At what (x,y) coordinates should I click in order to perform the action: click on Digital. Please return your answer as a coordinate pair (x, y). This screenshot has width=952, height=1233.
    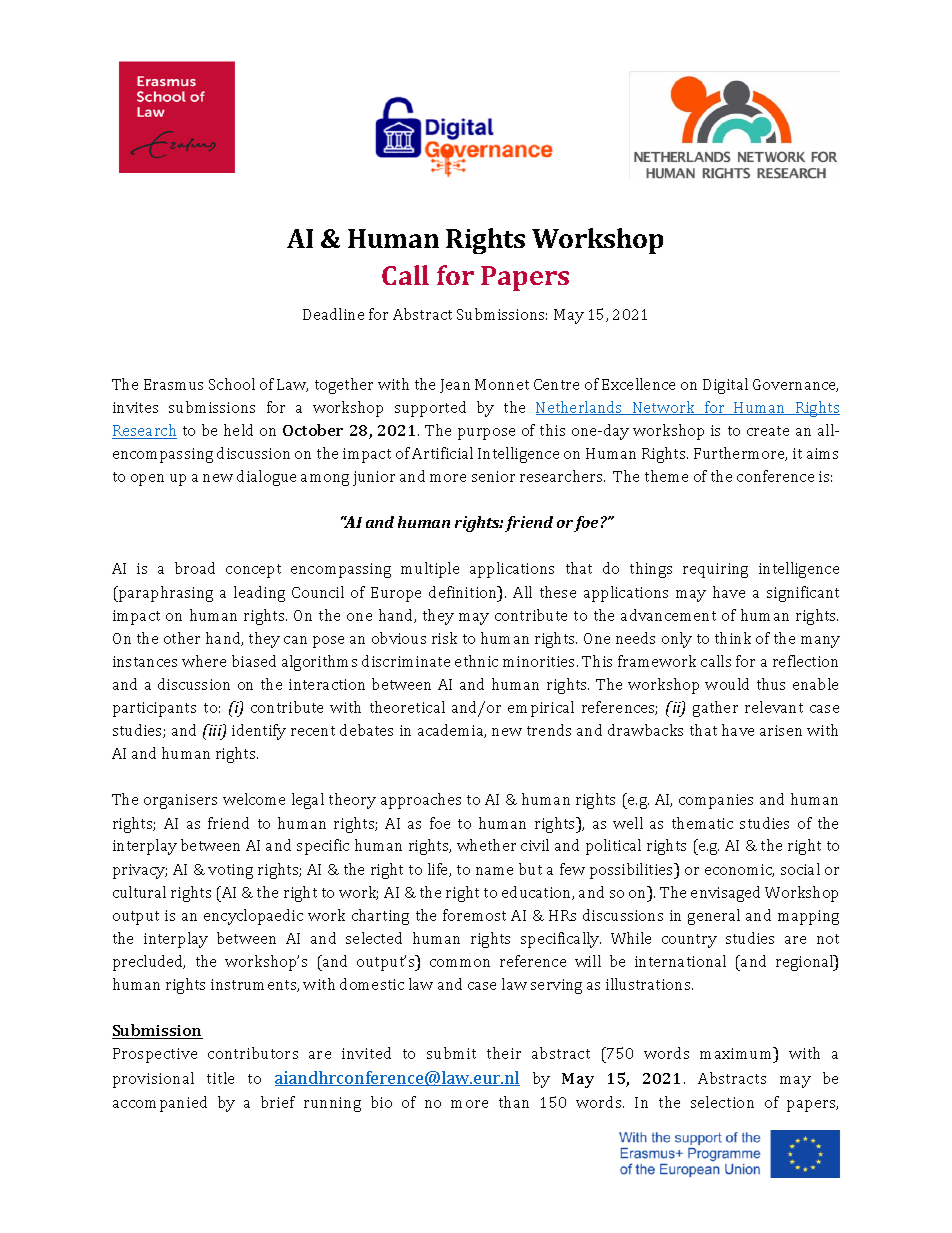
    Looking at the image, I should click on (725, 386).
